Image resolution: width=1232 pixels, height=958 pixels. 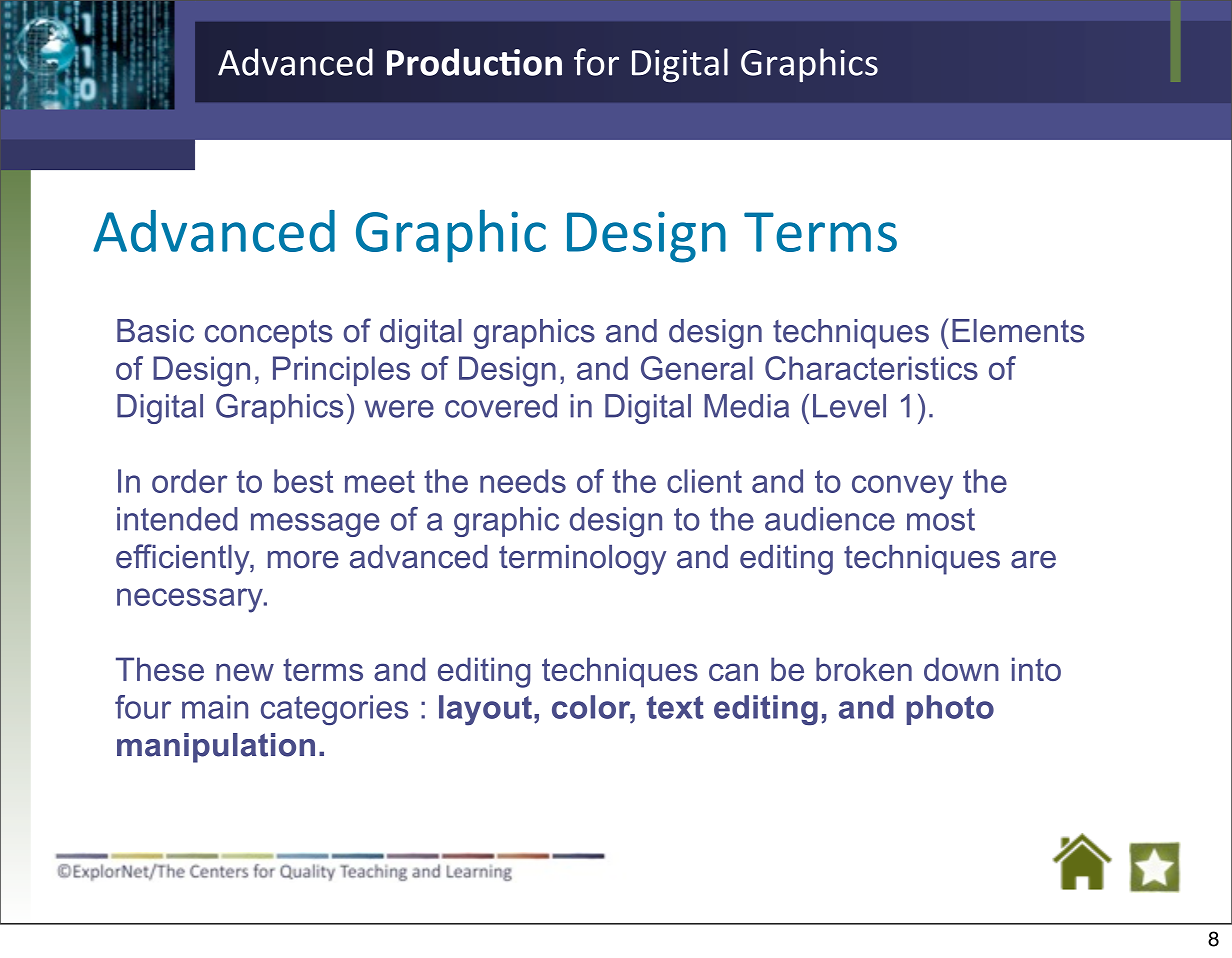 I want to click on Elements, so click(x=1018, y=331).
